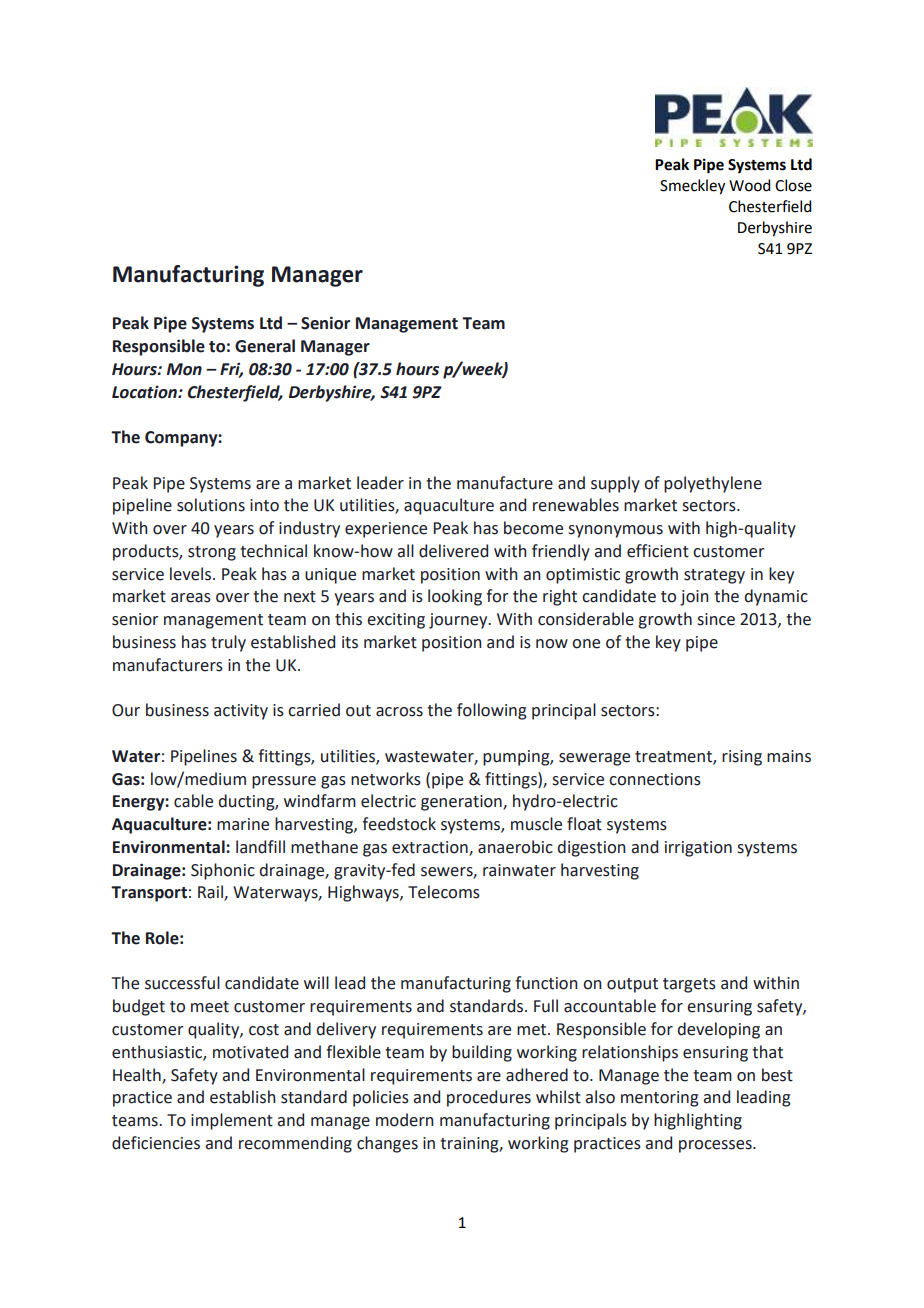  What do you see at coordinates (533, 528) in the page?
I see `become` at bounding box center [533, 528].
